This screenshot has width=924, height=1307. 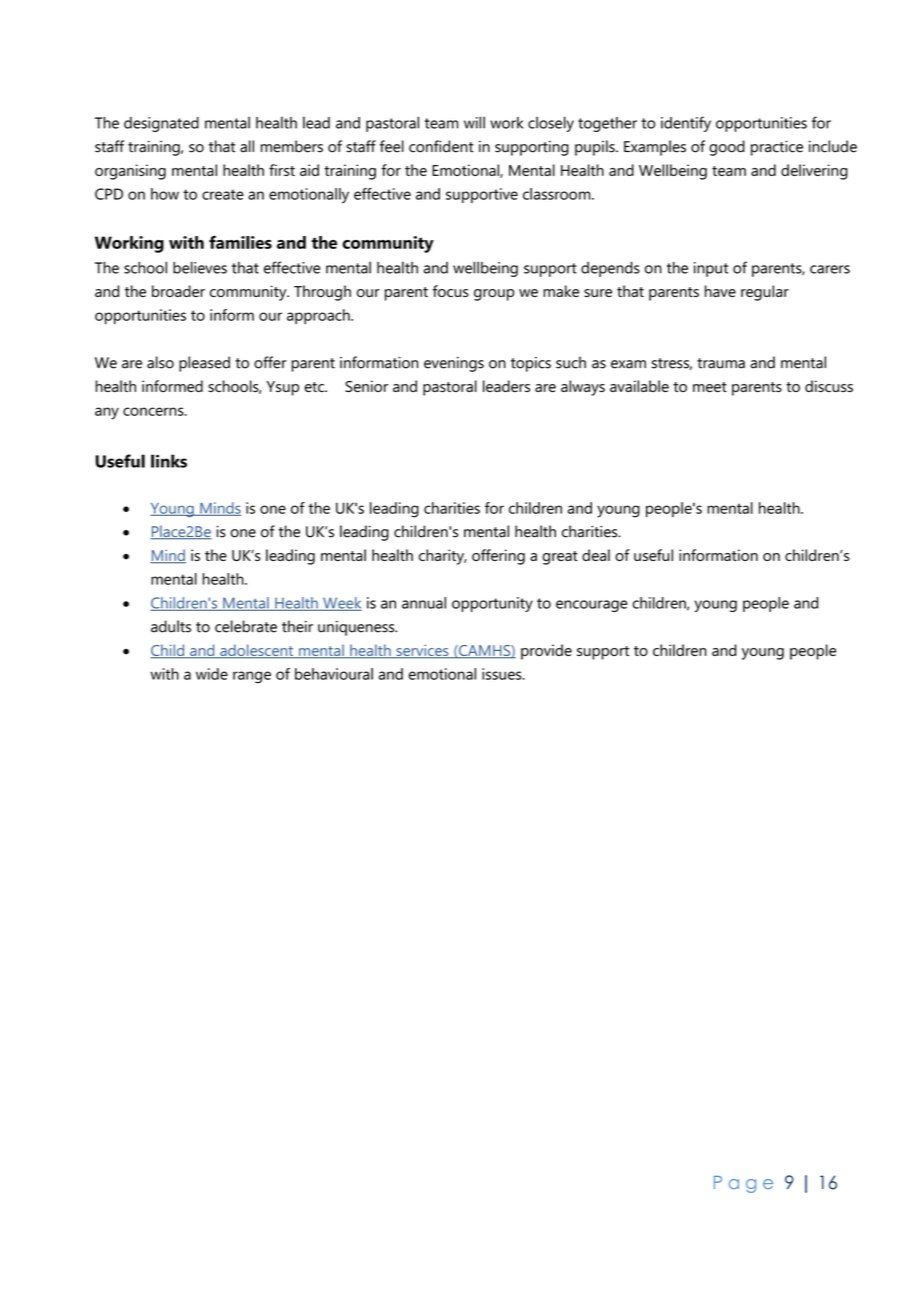 I want to click on pleased, so click(x=204, y=364).
